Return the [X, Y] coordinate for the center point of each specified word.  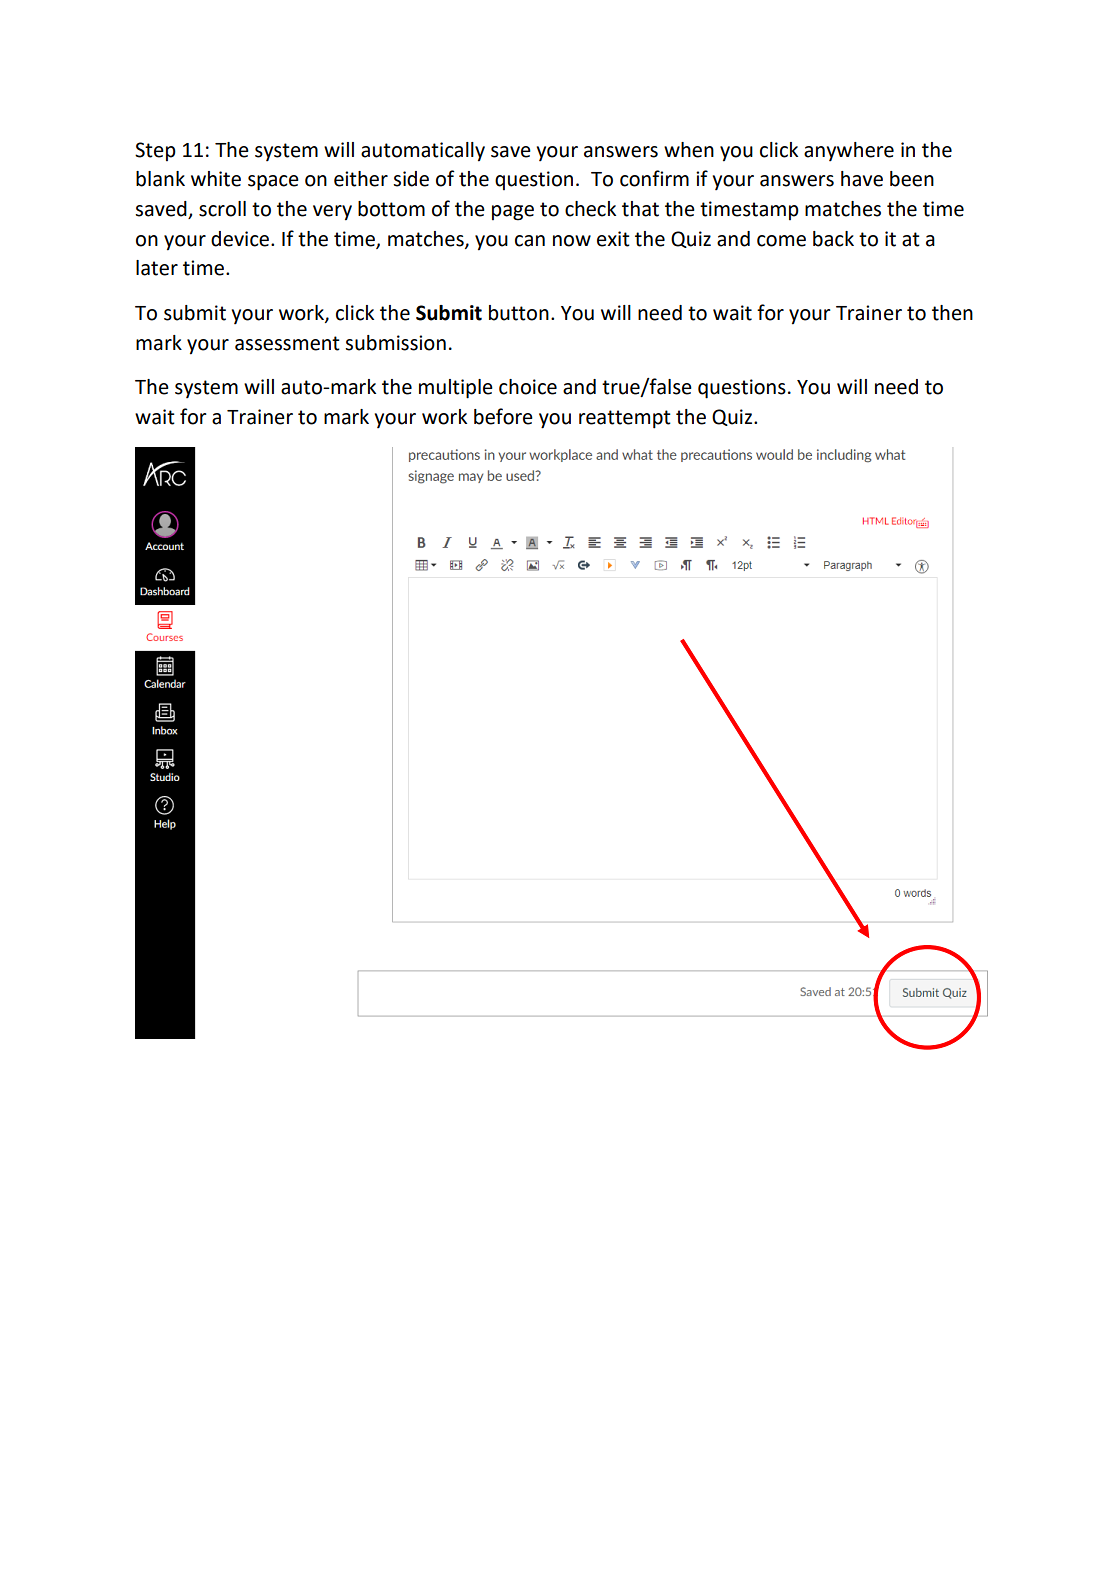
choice [528, 387]
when [689, 150]
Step [155, 151]
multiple [456, 389]
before [503, 416]
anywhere [849, 151]
